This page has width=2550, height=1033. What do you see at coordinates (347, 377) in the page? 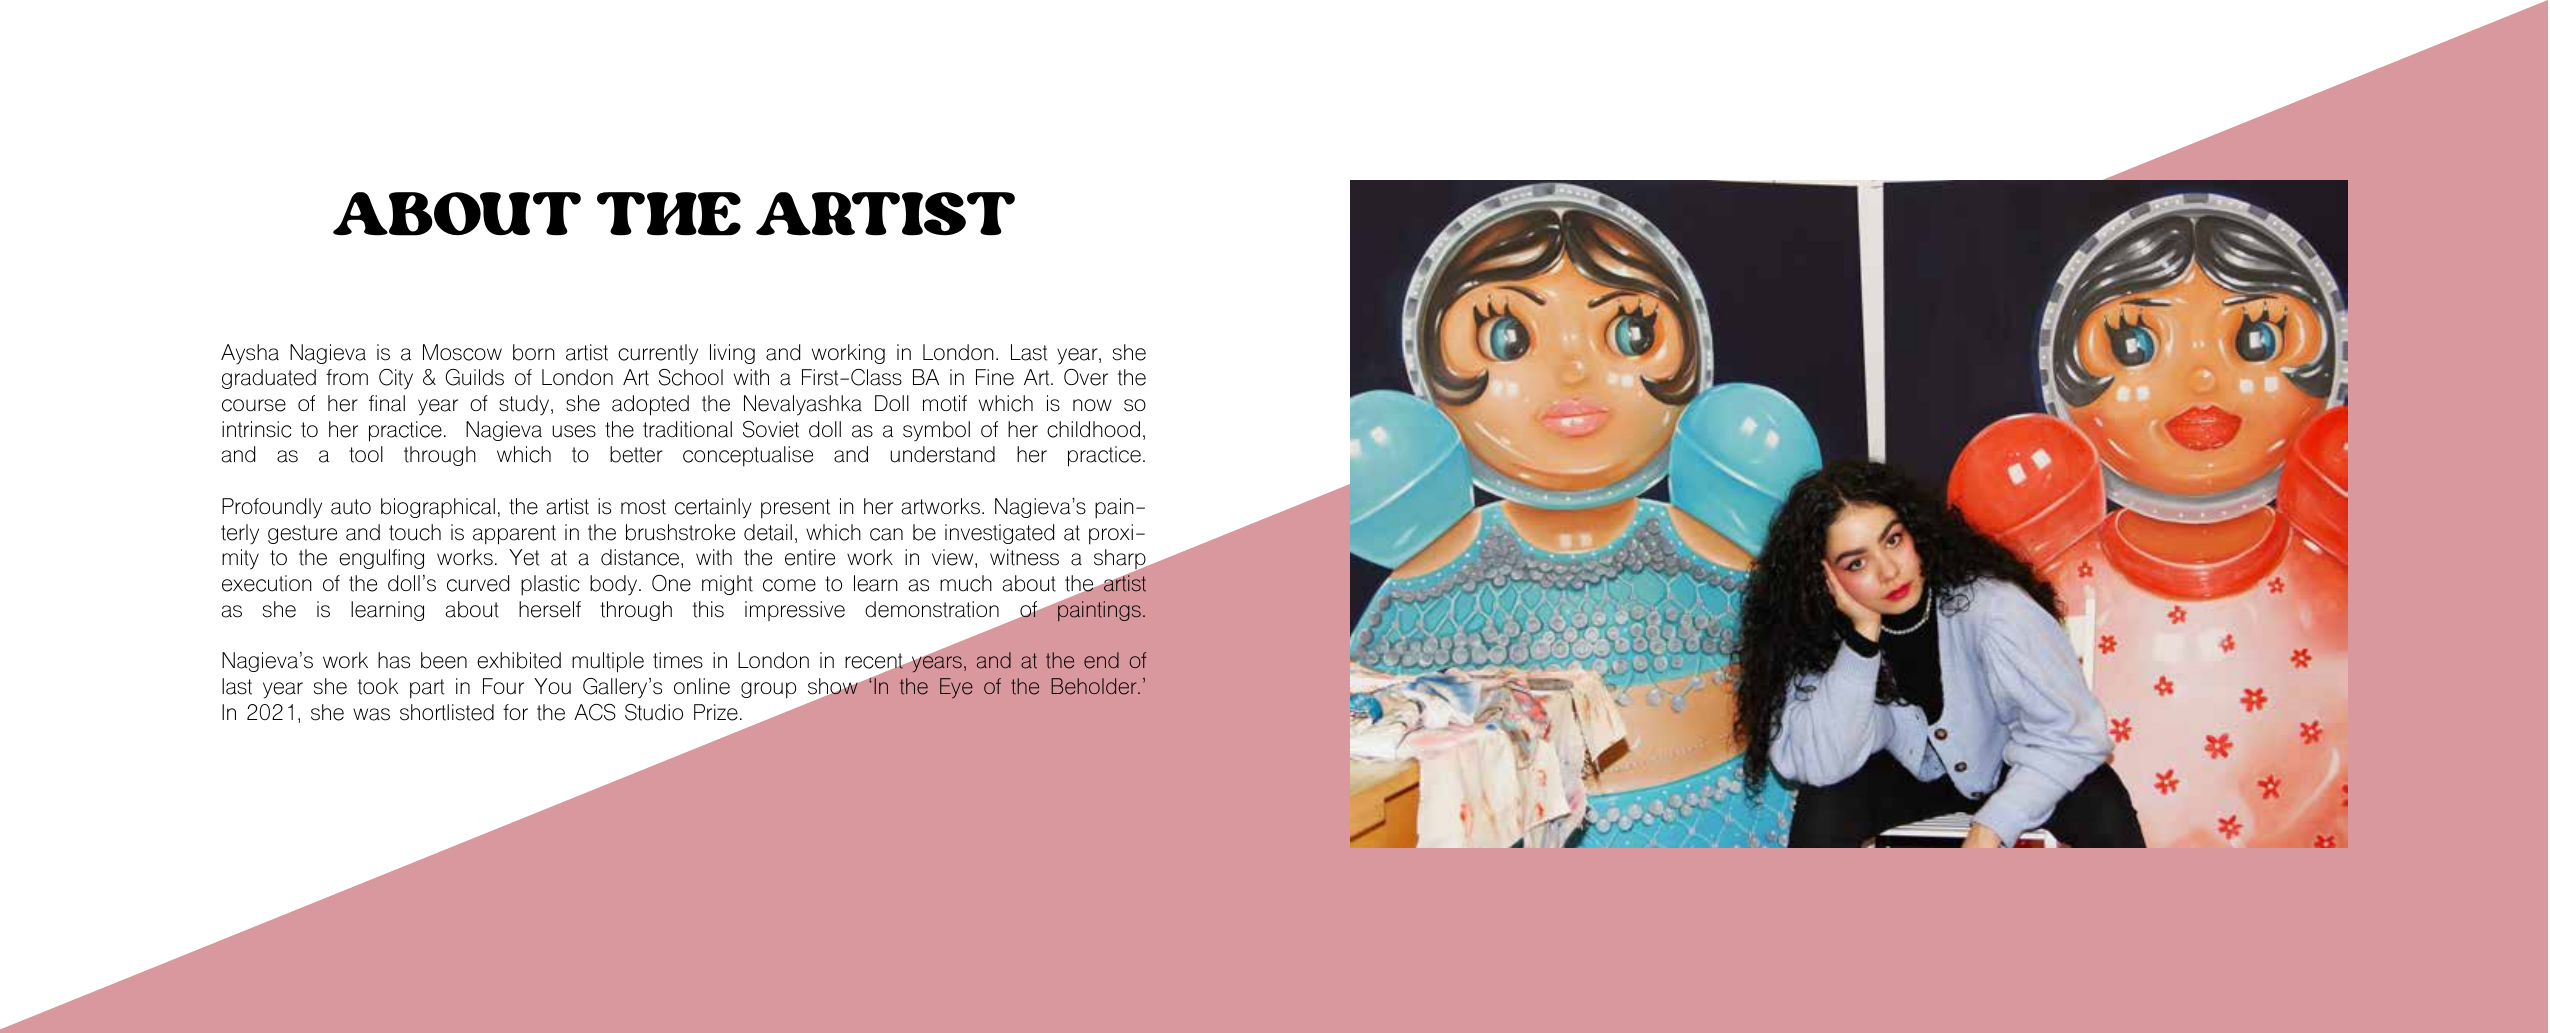
I see `from` at bounding box center [347, 377].
